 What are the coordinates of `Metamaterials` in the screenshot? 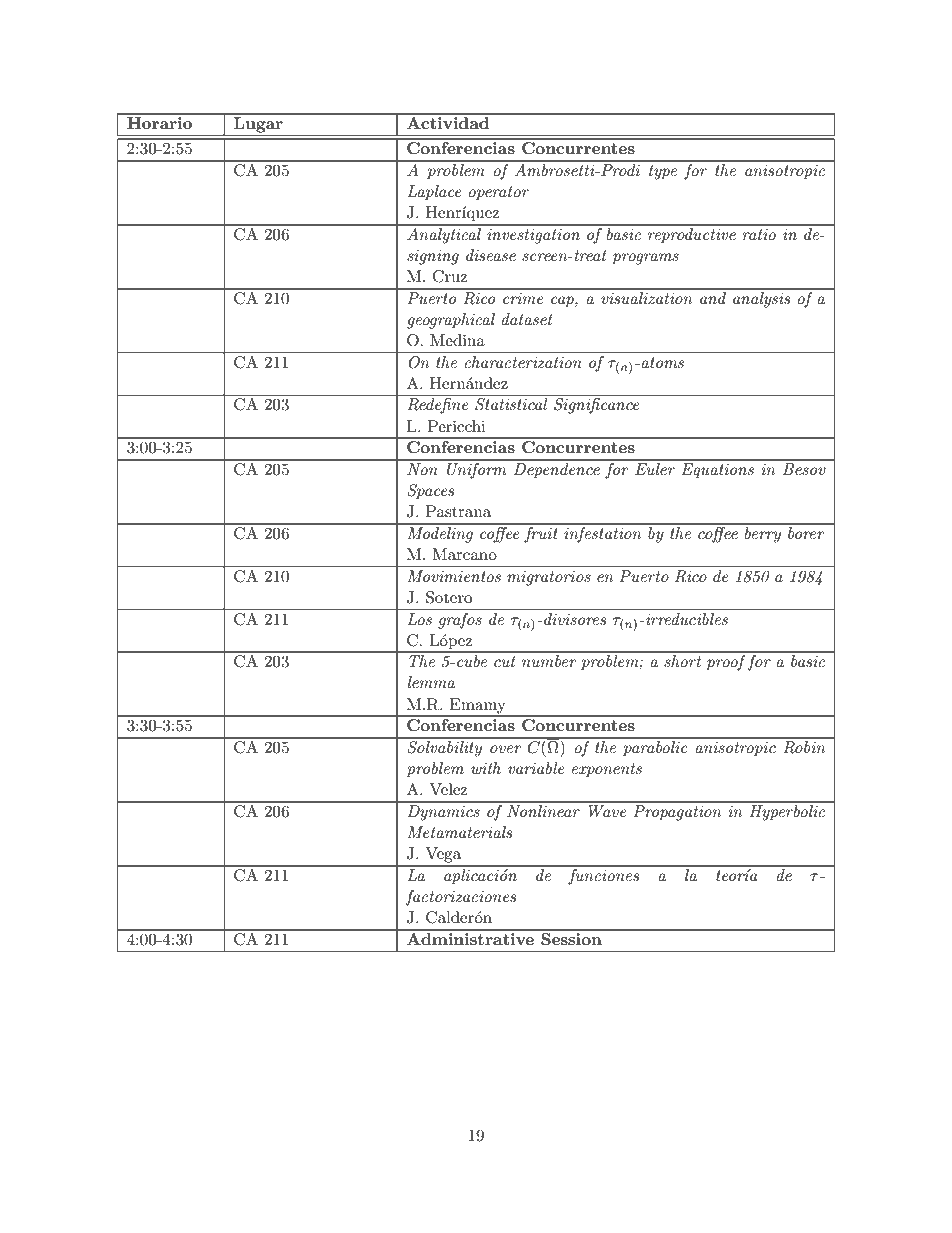 It's located at (459, 832).
